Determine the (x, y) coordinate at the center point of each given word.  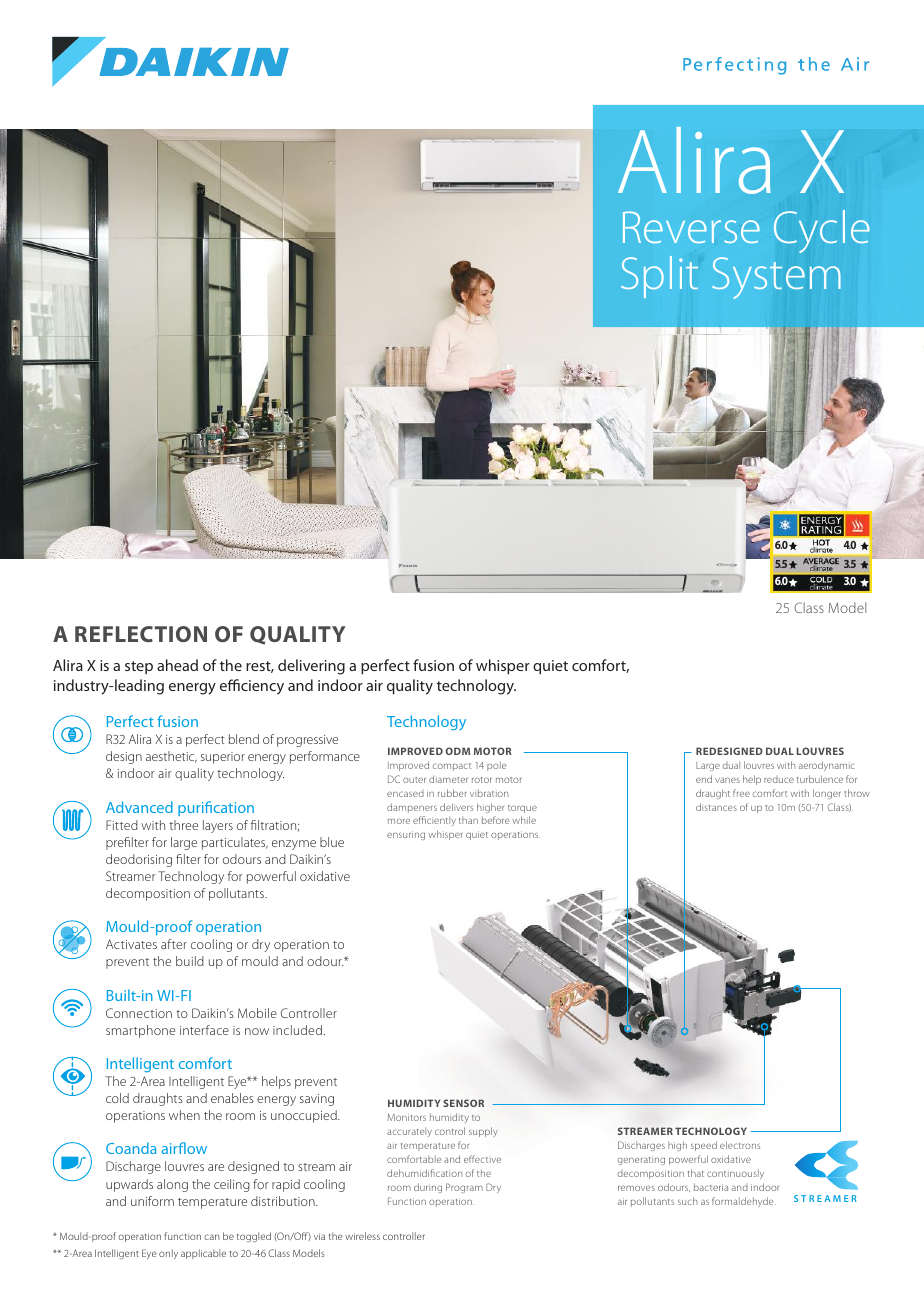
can (212, 1237)
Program (464, 1188)
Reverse (691, 227)
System (776, 278)
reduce (779, 779)
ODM (457, 751)
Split (659, 277)
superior (223, 758)
